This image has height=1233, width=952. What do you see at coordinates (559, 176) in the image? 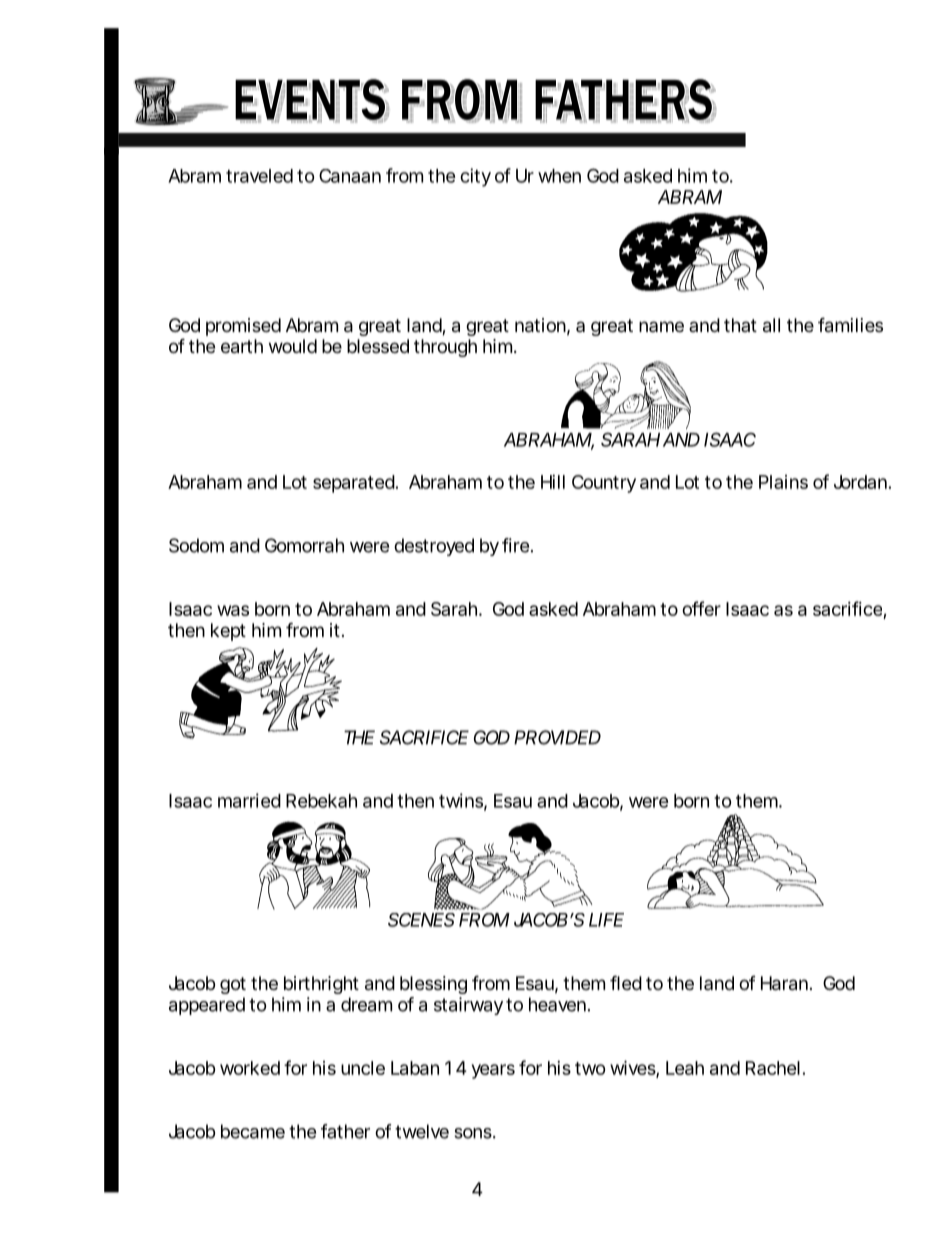
I see `when` at bounding box center [559, 176].
